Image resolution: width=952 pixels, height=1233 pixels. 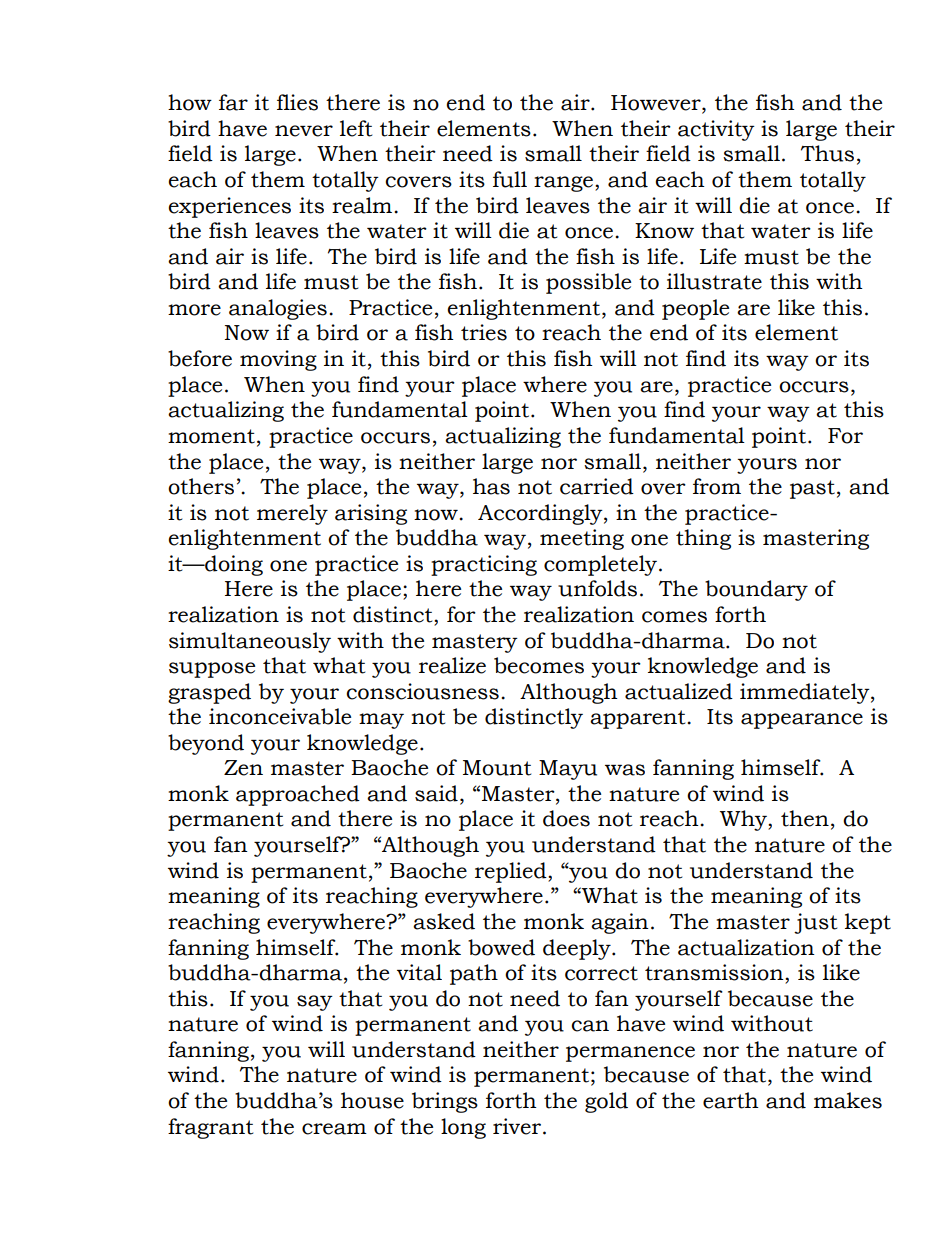 I want to click on unfolds, so click(x=597, y=588).
